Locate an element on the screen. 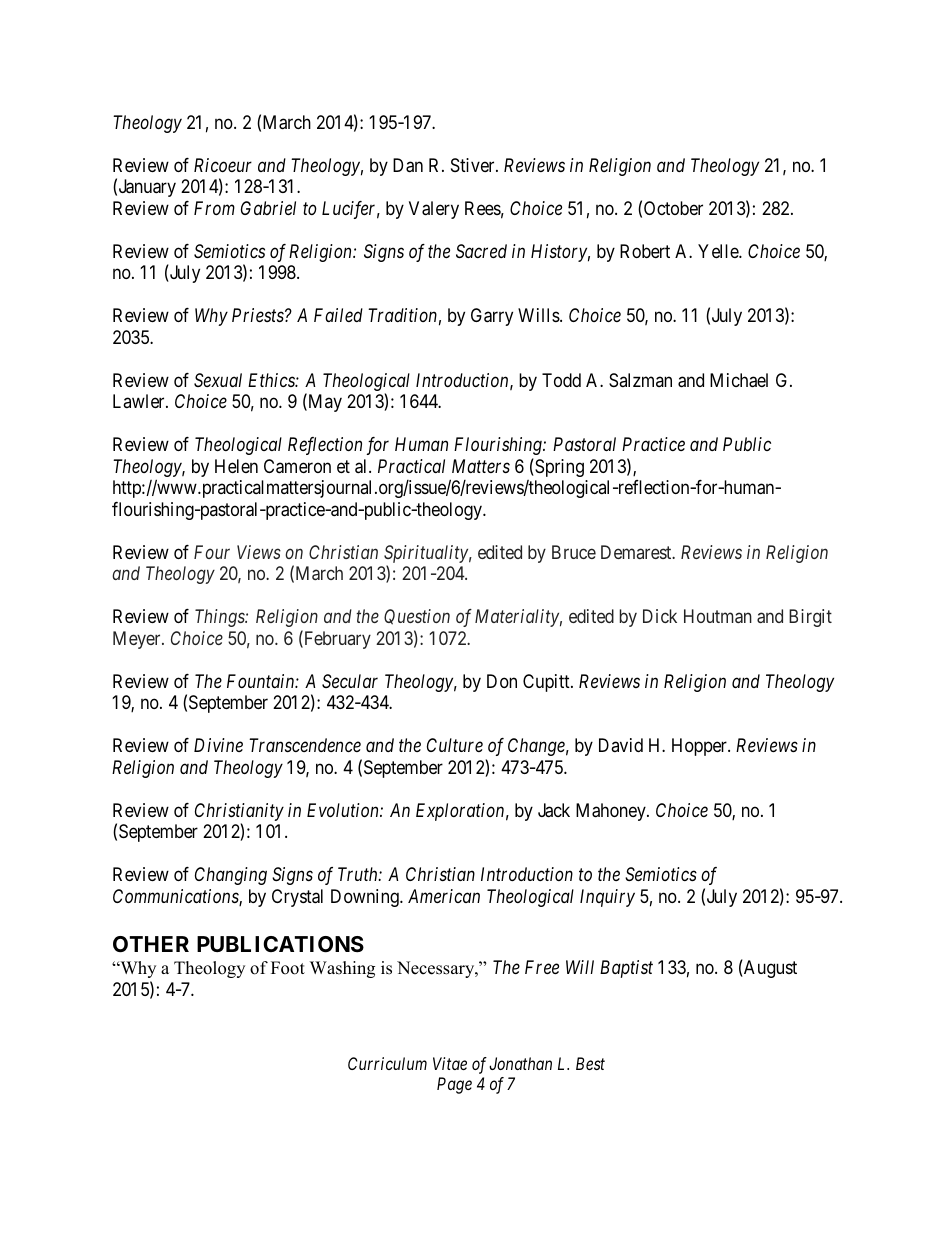 The height and width of the screenshot is (1233, 952). Vitae is located at coordinates (450, 1063).
